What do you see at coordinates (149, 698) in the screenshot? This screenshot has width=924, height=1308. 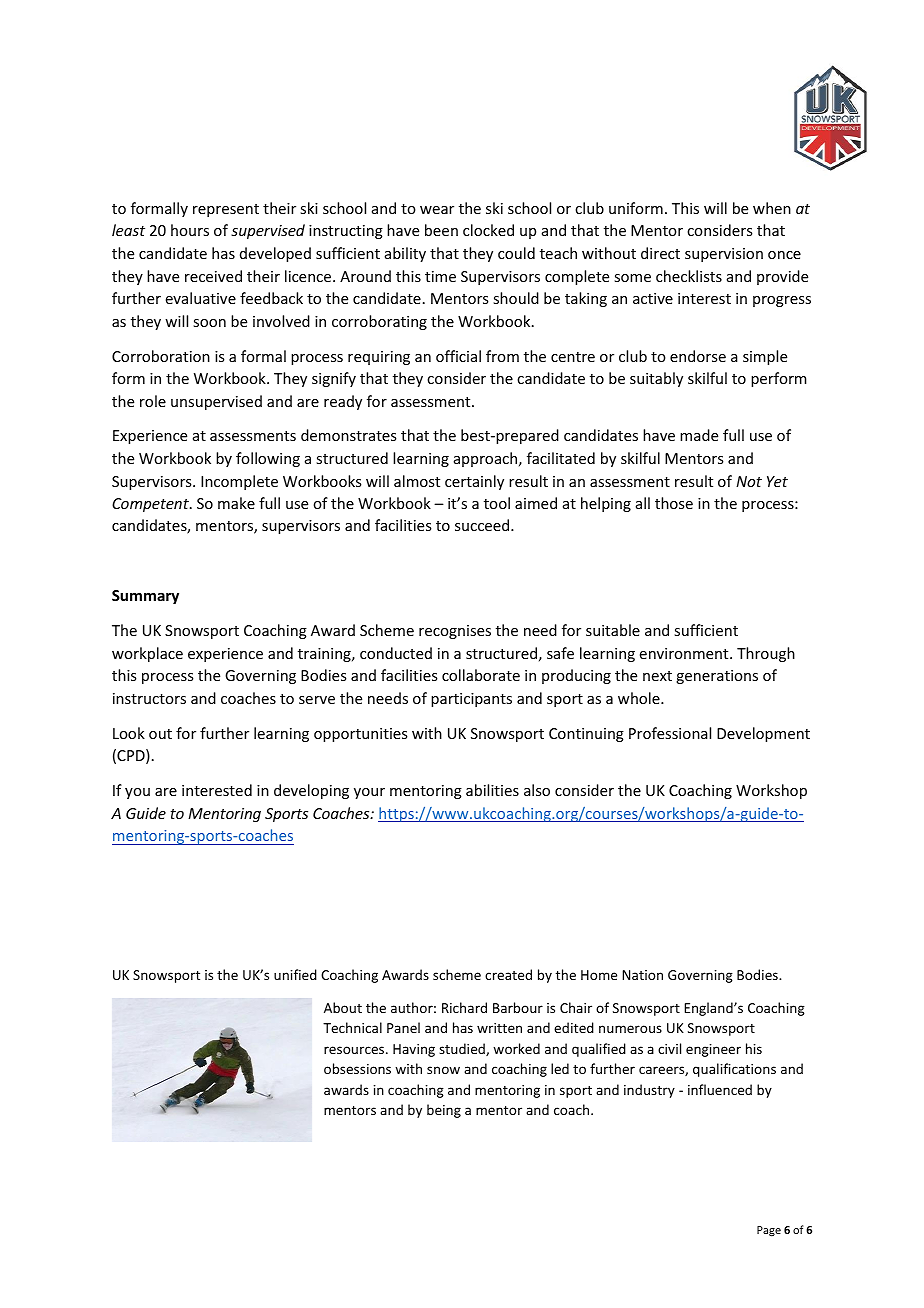 I see `instructors` at bounding box center [149, 698].
